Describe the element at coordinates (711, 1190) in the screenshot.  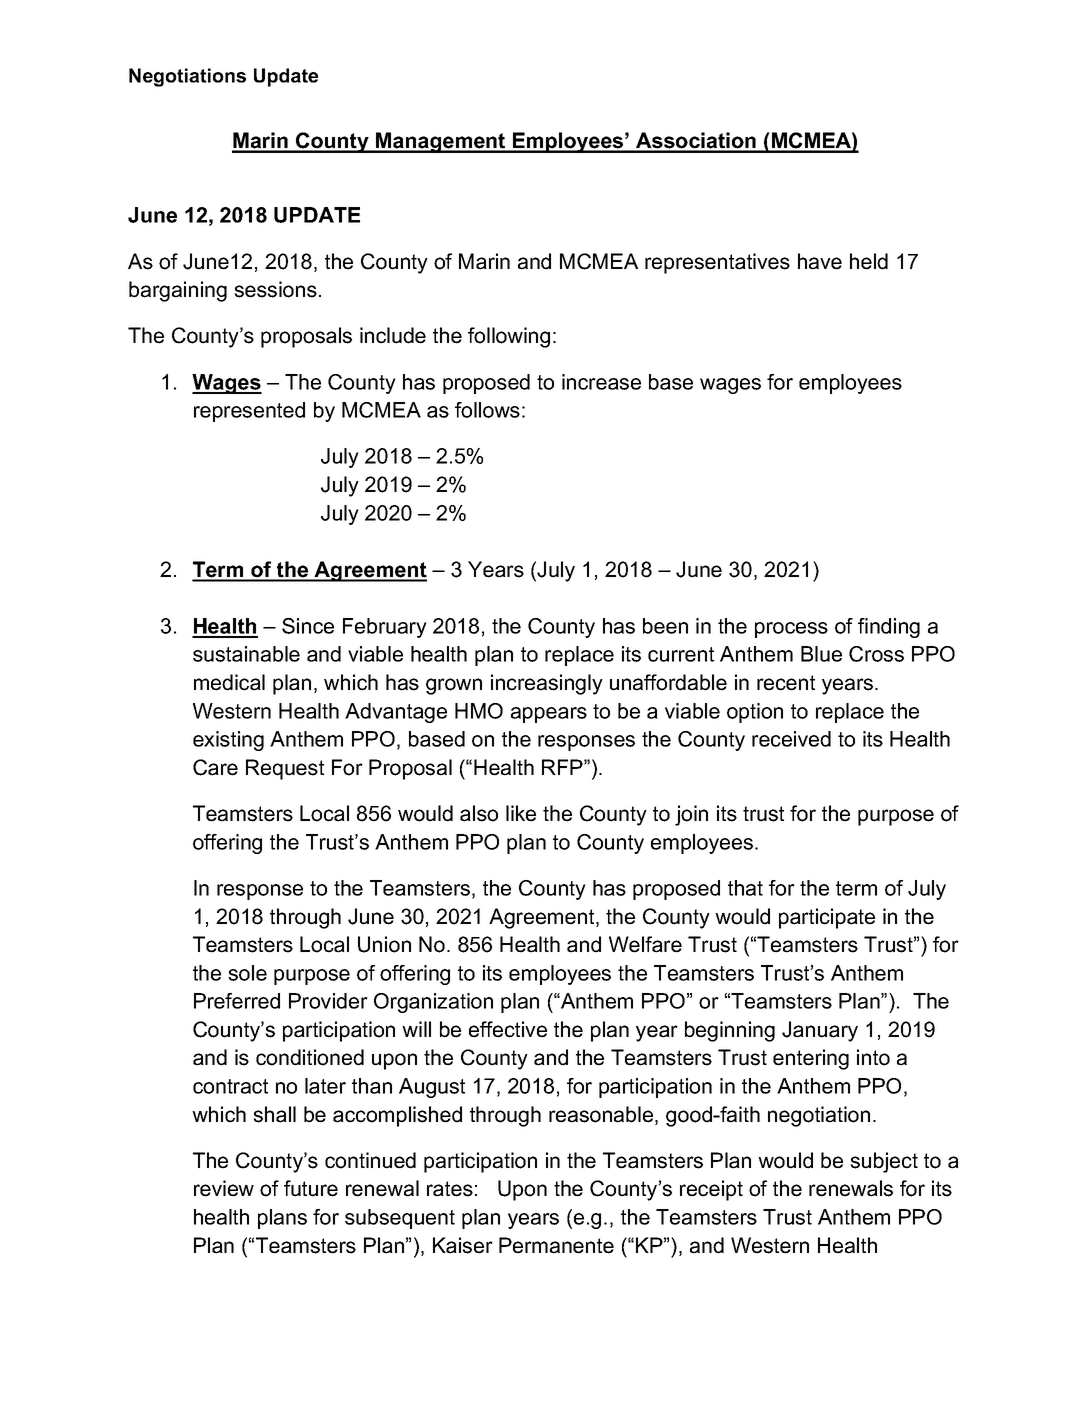
I see `receipt` at that location.
